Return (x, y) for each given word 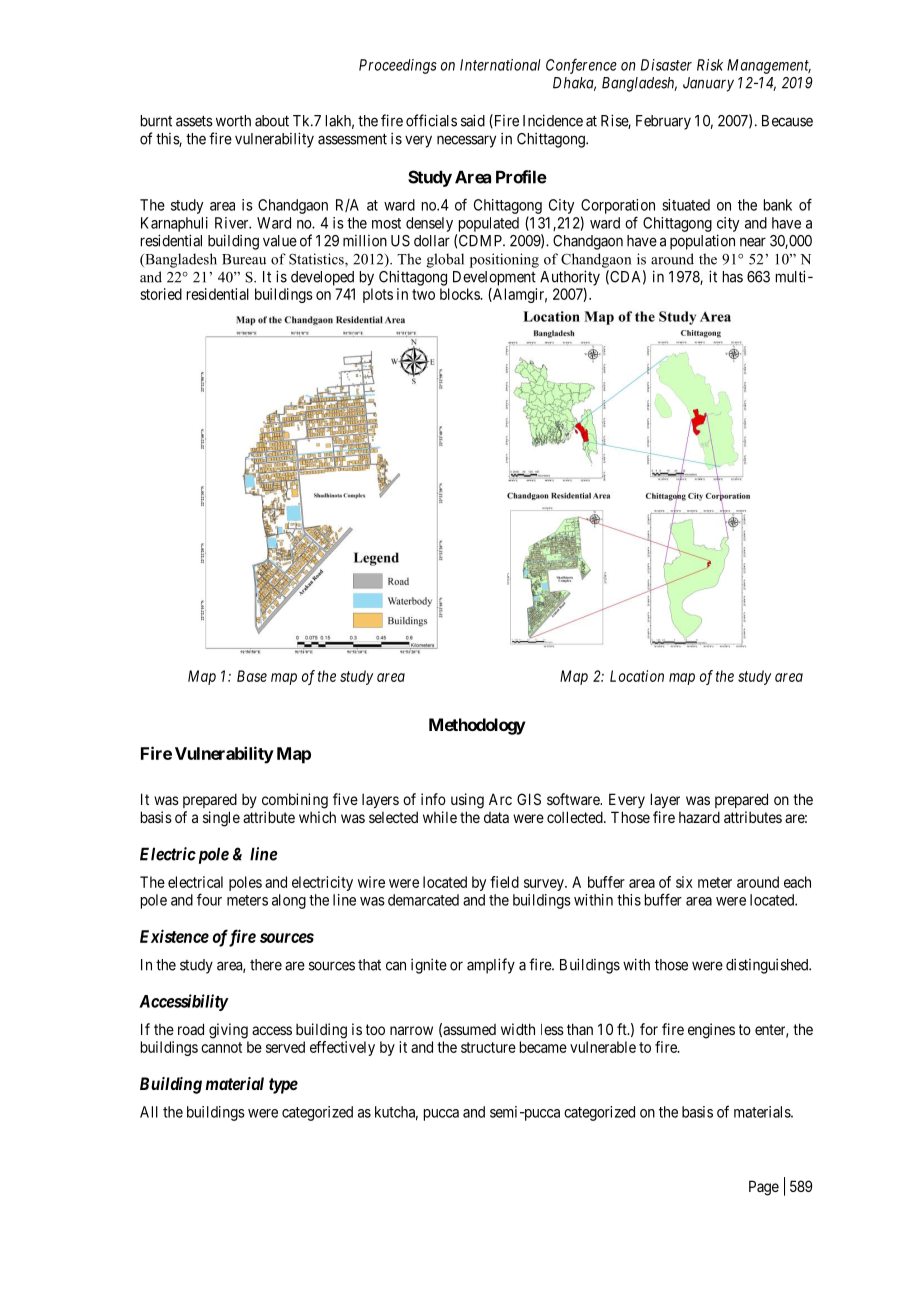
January (708, 84)
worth (233, 121)
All (149, 1112)
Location (637, 676)
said (473, 120)
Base (252, 676)
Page (764, 1188)
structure (488, 1047)
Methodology (477, 726)
